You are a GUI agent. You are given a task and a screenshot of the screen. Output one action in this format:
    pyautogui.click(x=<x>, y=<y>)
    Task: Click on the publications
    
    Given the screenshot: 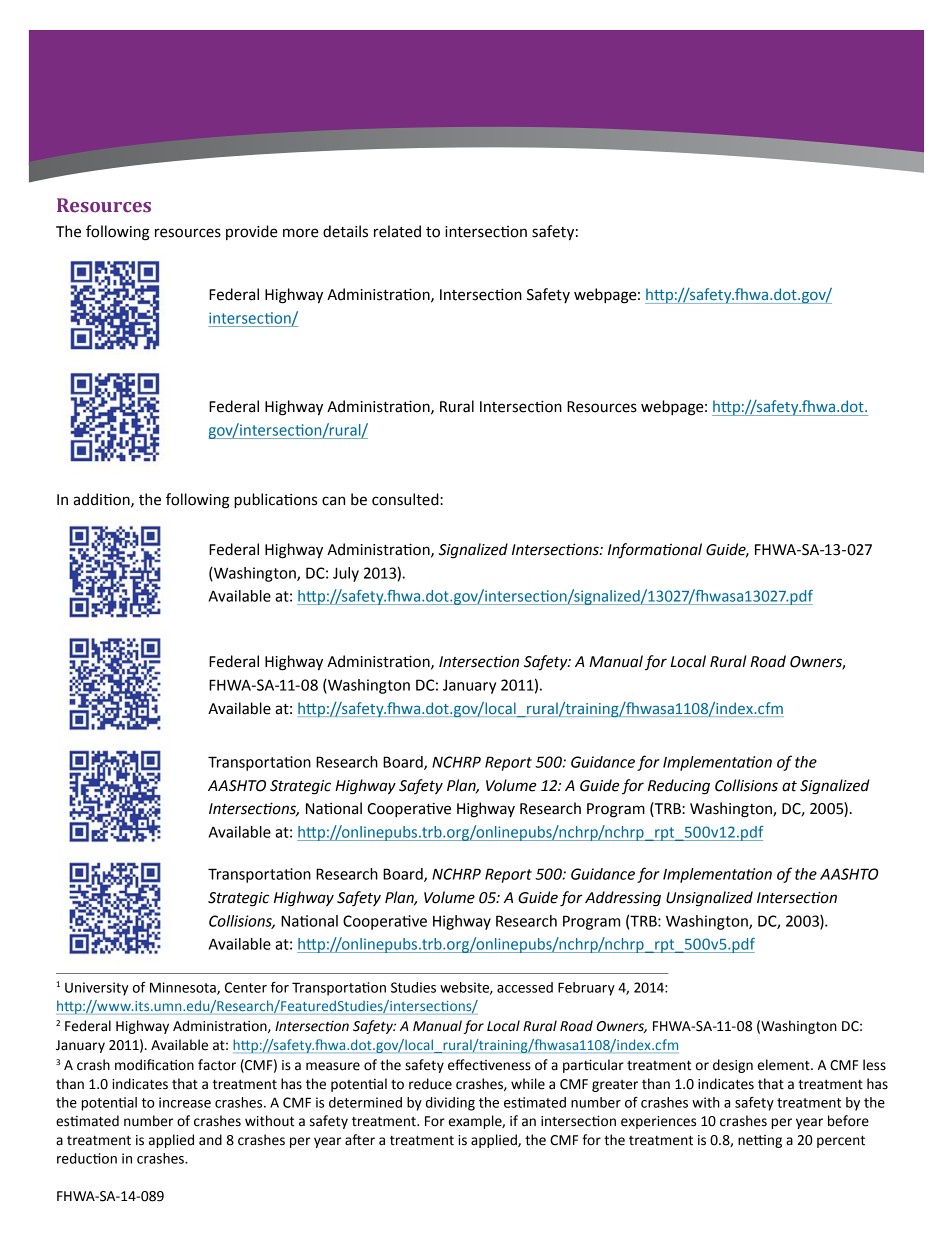 What is the action you would take?
    pyautogui.click(x=275, y=501)
